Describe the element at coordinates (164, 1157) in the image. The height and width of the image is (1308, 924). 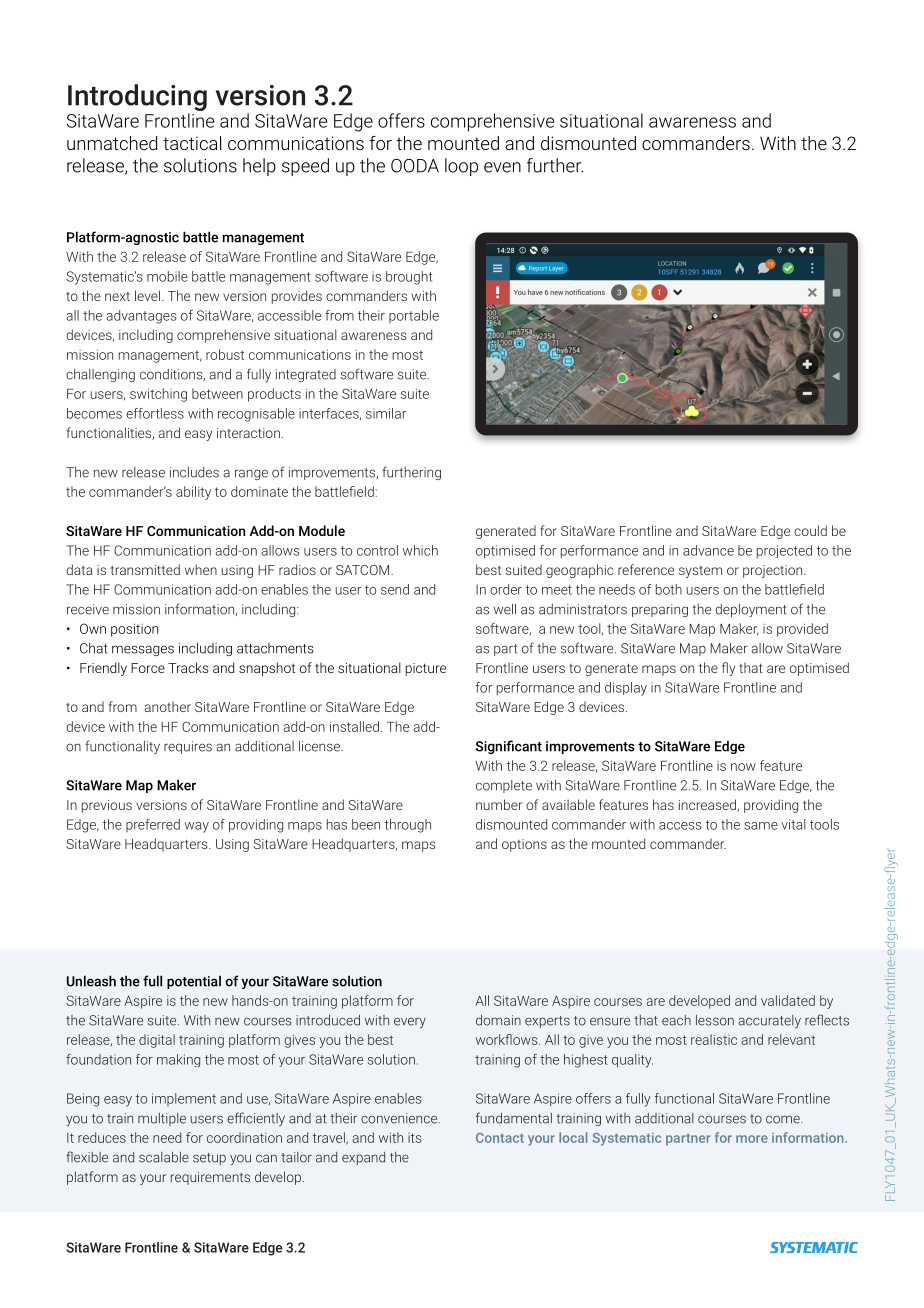
I see `scalable` at that location.
